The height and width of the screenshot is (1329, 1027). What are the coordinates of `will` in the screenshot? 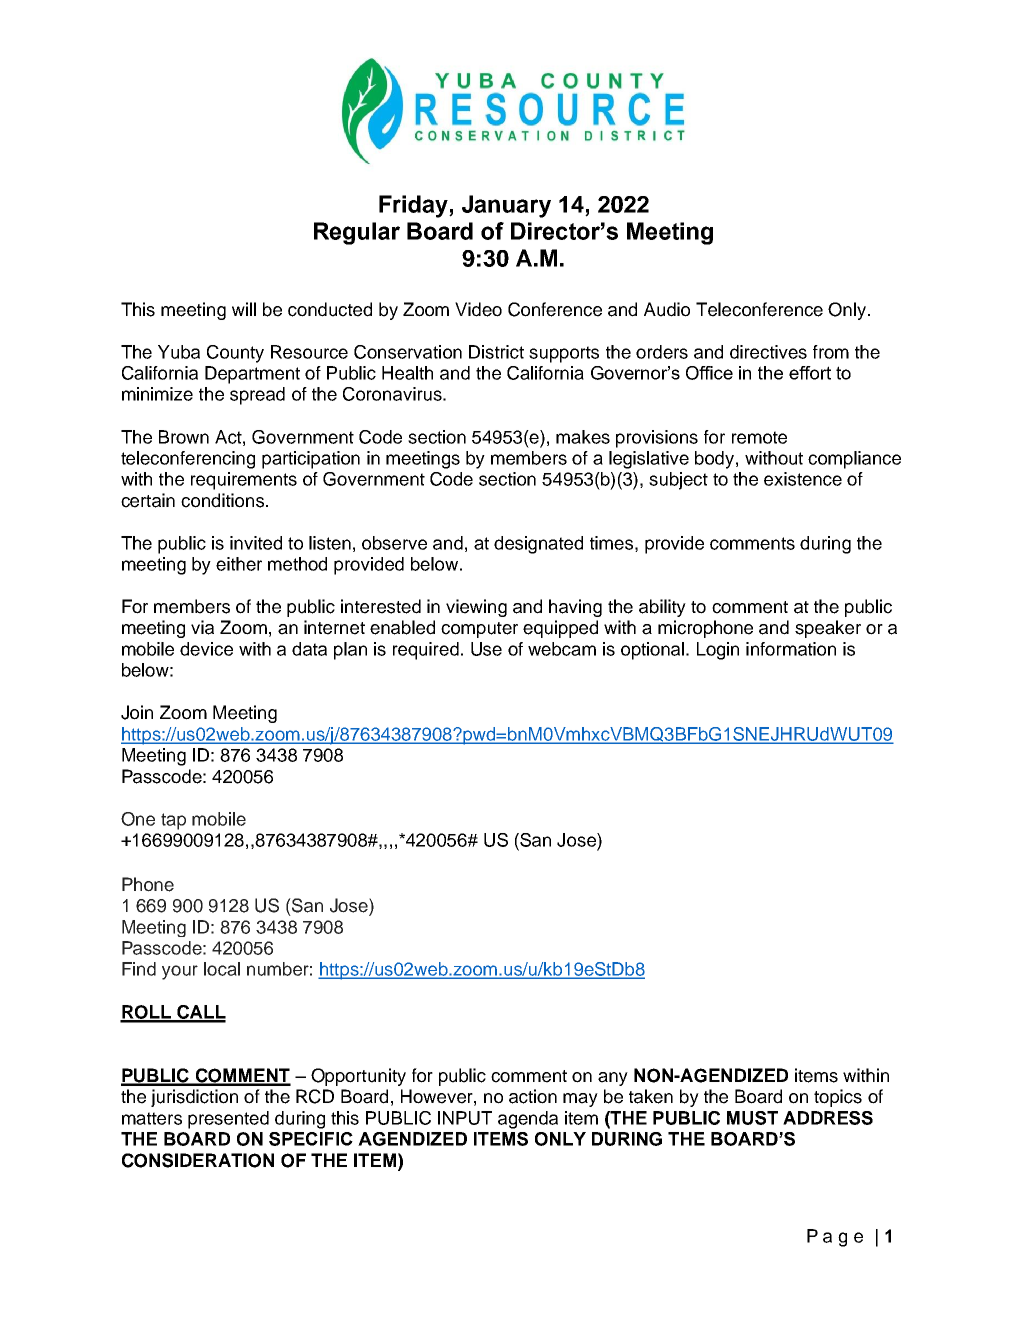 It's located at (244, 309).
